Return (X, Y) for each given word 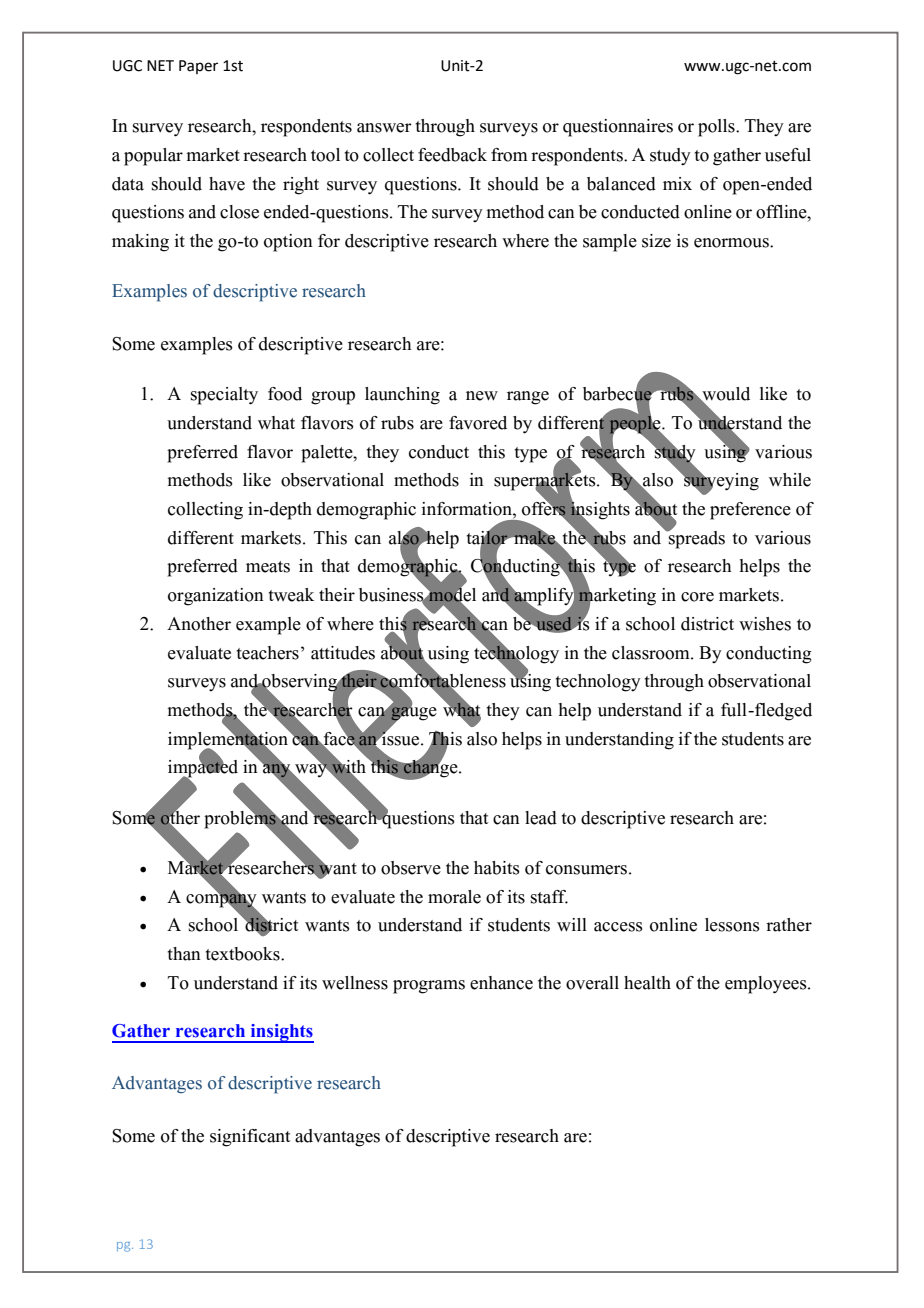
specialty (224, 396)
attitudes (343, 653)
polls (717, 128)
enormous (732, 243)
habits (497, 868)
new (482, 396)
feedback (452, 155)
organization (216, 597)
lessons (732, 925)
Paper (198, 67)
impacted (203, 768)
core (697, 597)
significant (250, 1138)
